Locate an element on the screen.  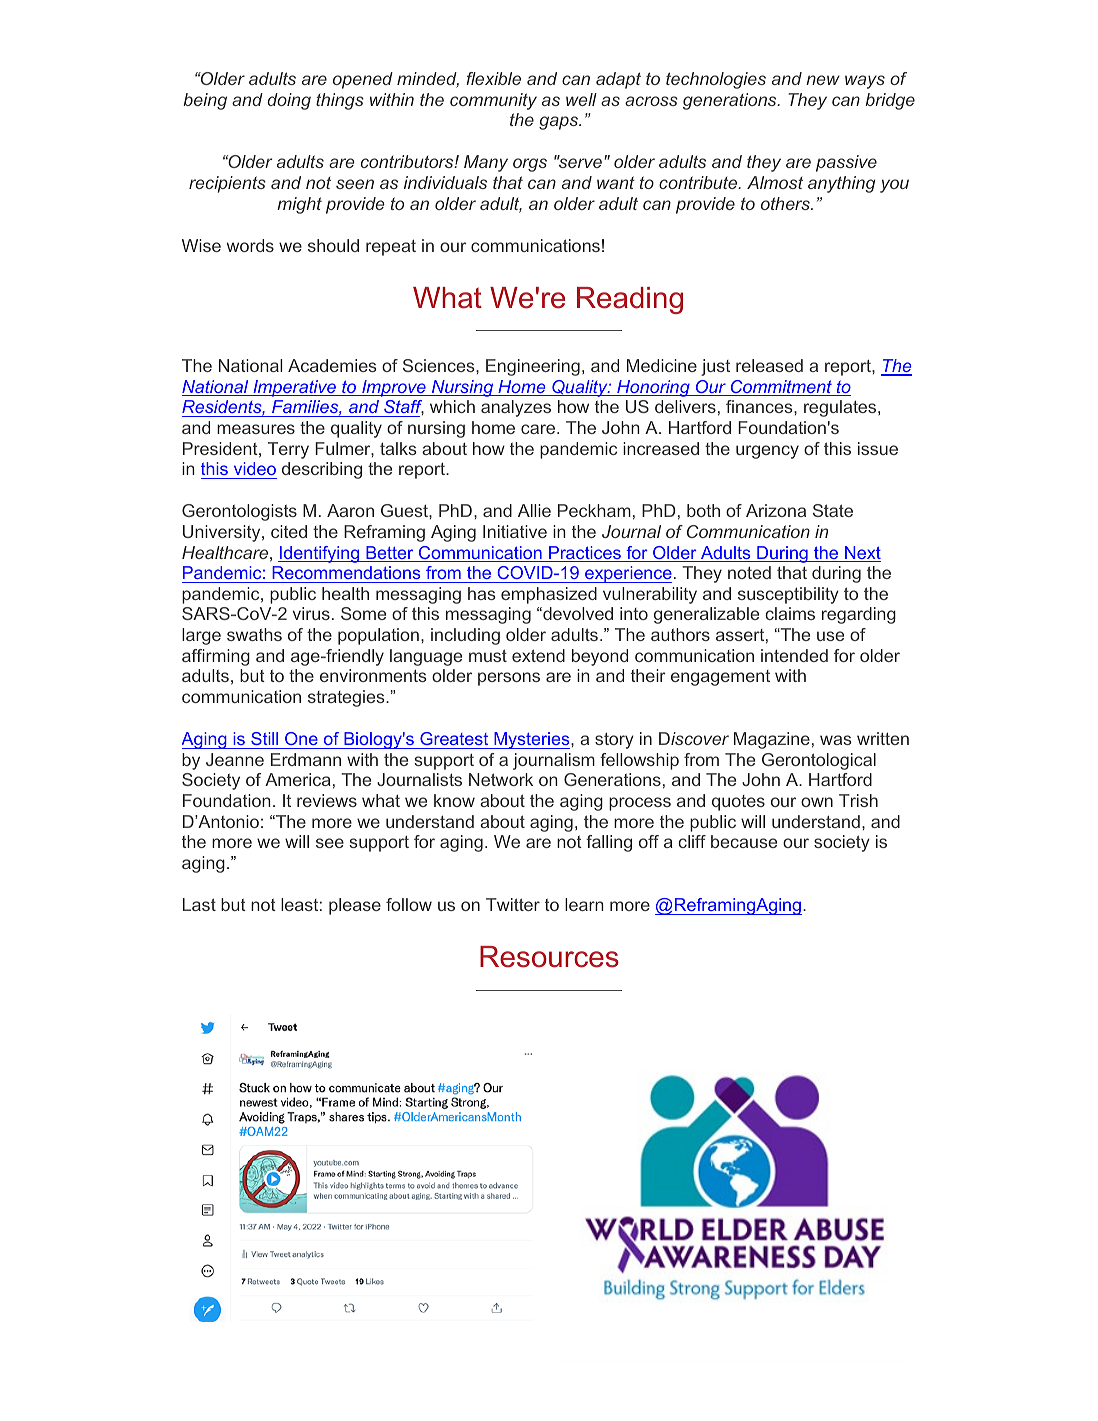
was is located at coordinates (835, 740).
